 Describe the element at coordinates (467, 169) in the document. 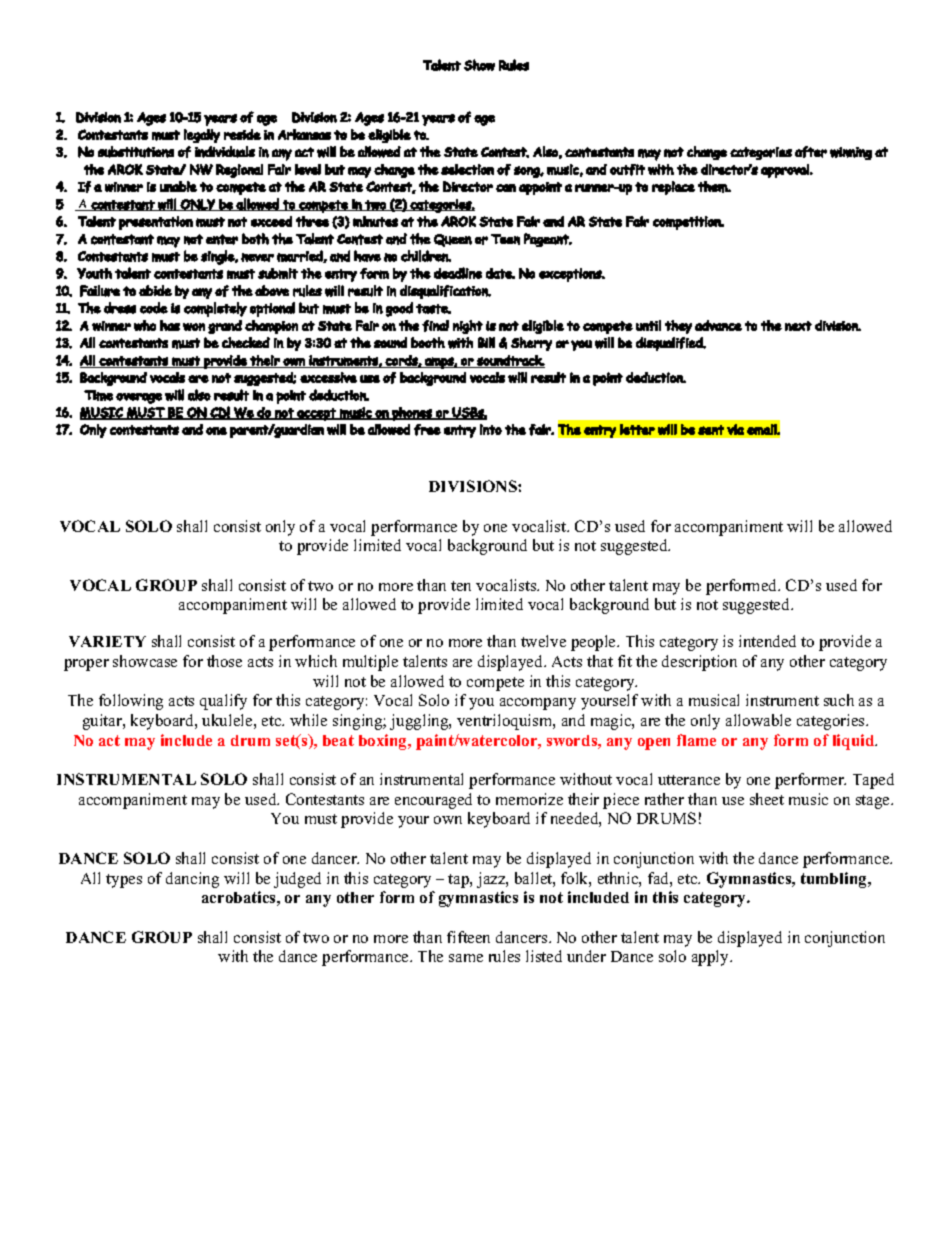

I see `selection` at that location.
